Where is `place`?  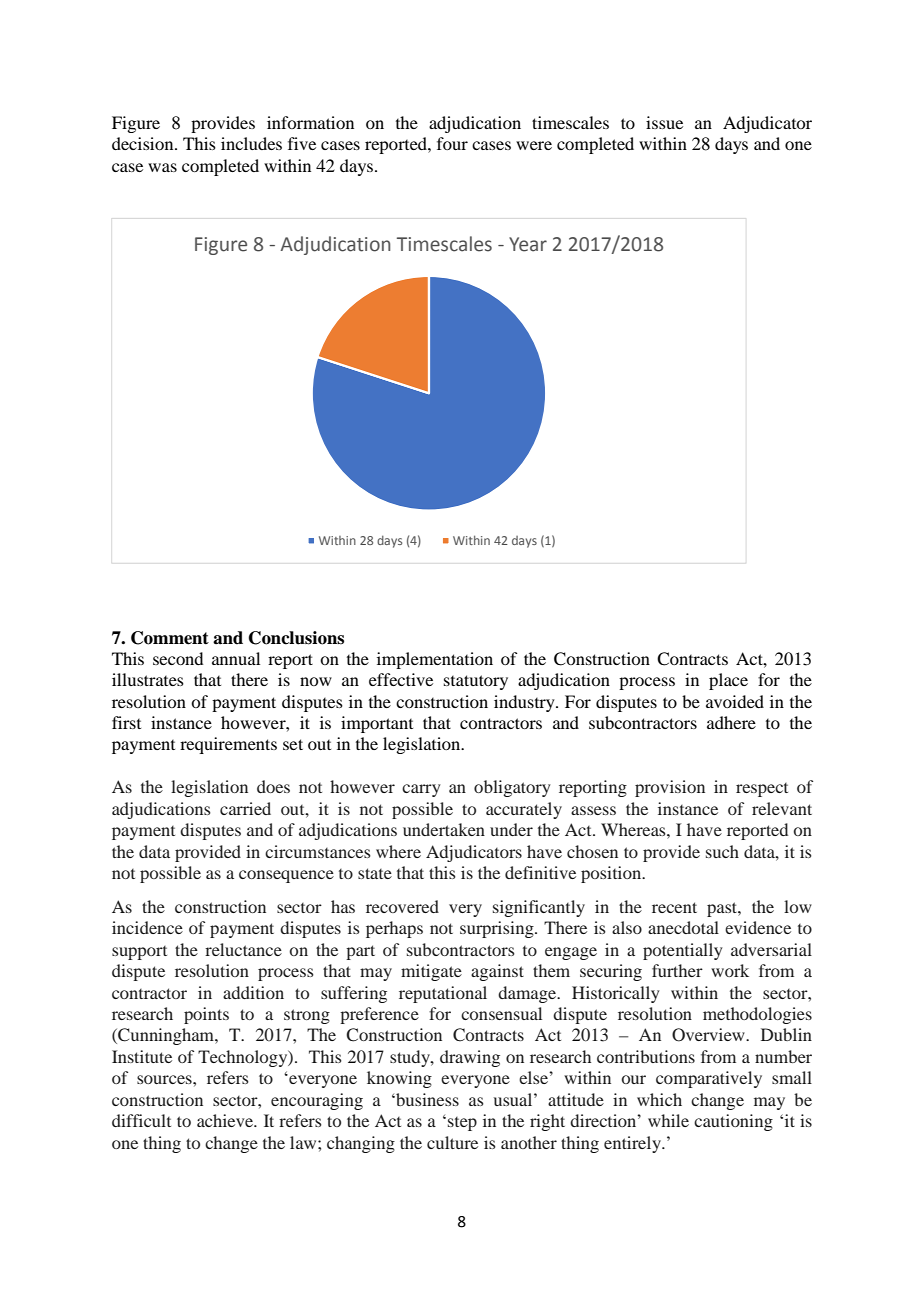
place is located at coordinates (728, 681).
